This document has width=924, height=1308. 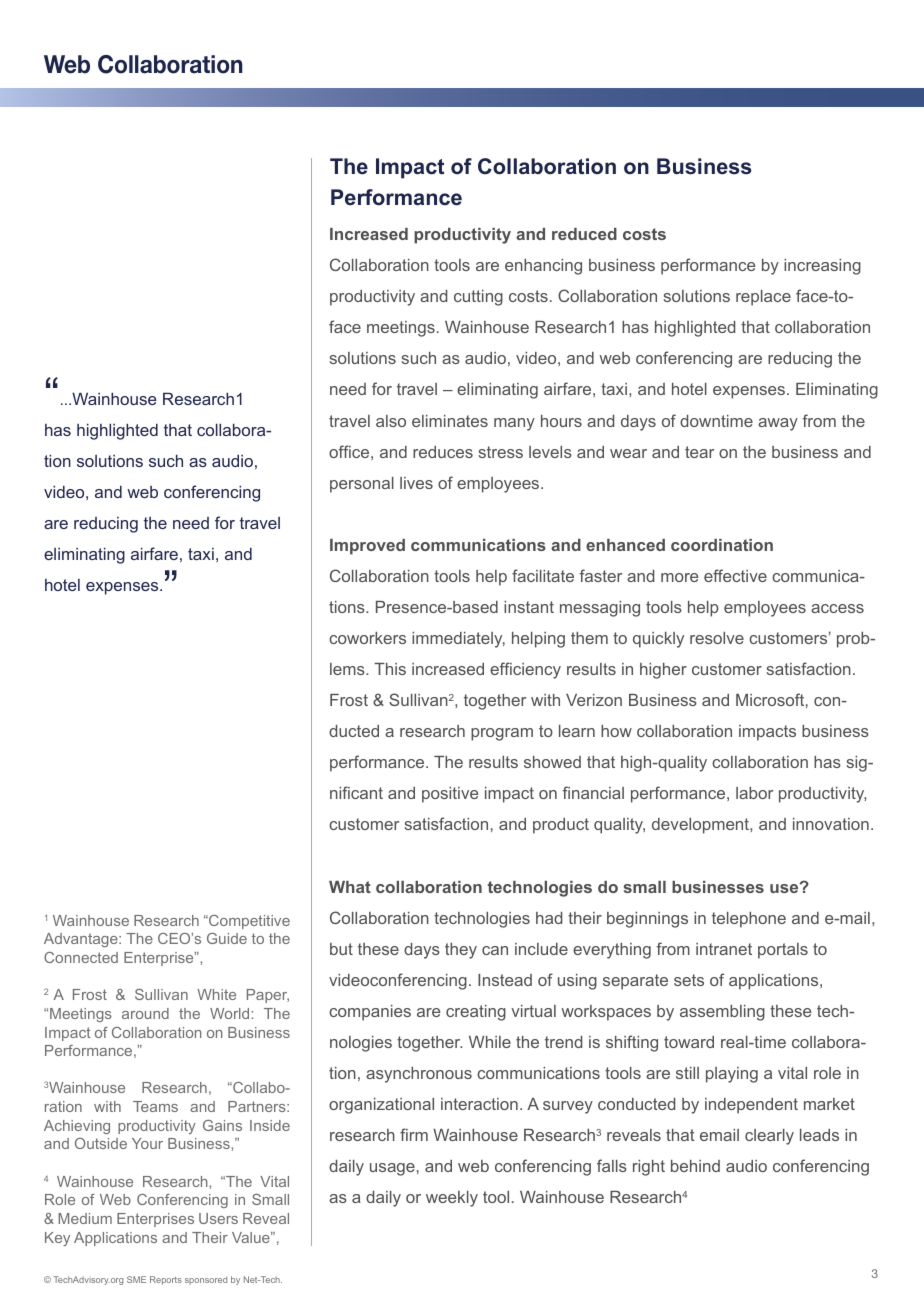 I want to click on cutting, so click(x=478, y=298).
